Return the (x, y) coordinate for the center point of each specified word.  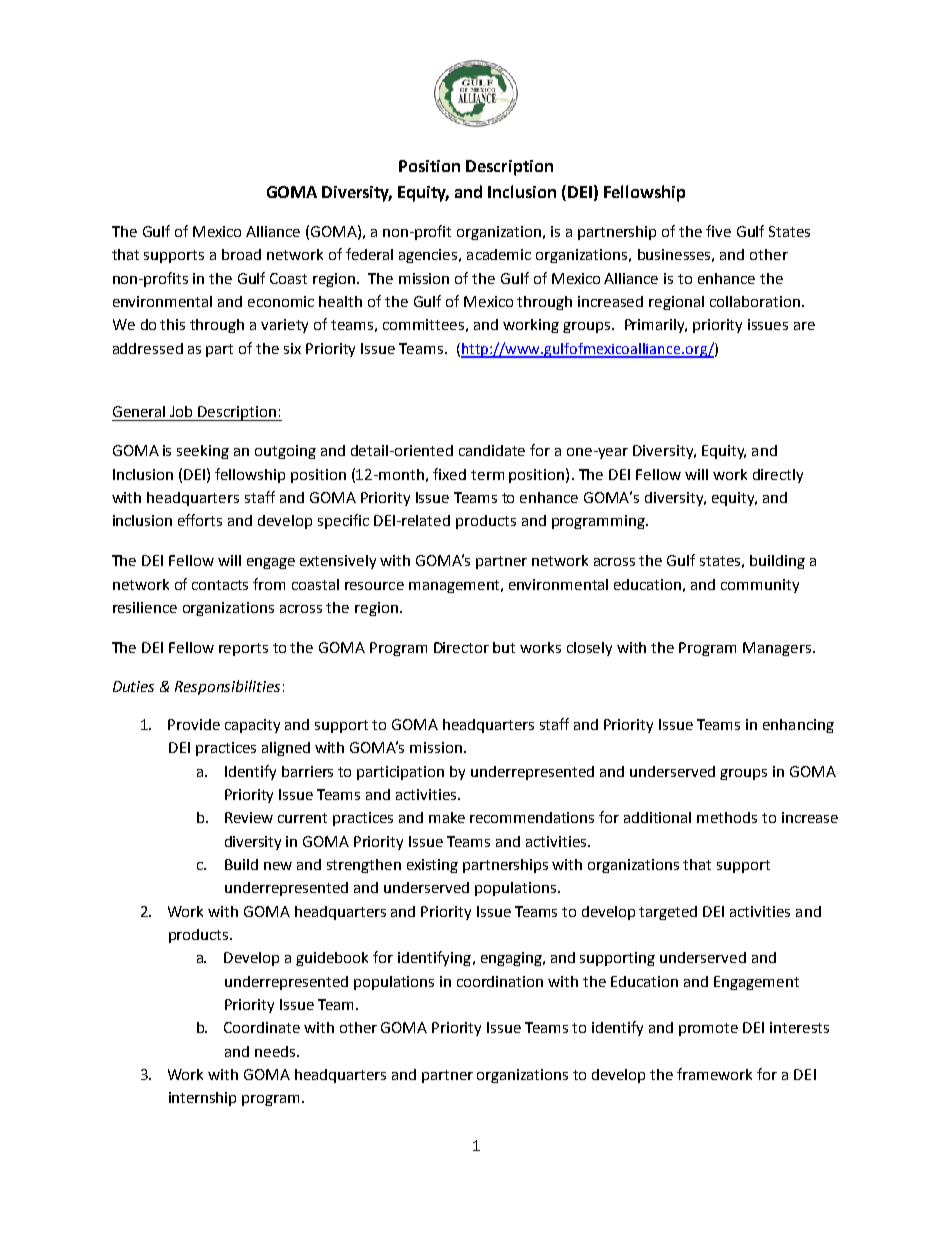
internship (202, 1099)
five (718, 231)
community (760, 586)
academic (499, 254)
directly (778, 476)
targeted (668, 913)
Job (181, 411)
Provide (194, 724)
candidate (492, 450)
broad (241, 254)
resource (374, 586)
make (447, 817)
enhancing (798, 726)
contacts (220, 585)
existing (432, 866)
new (278, 866)
